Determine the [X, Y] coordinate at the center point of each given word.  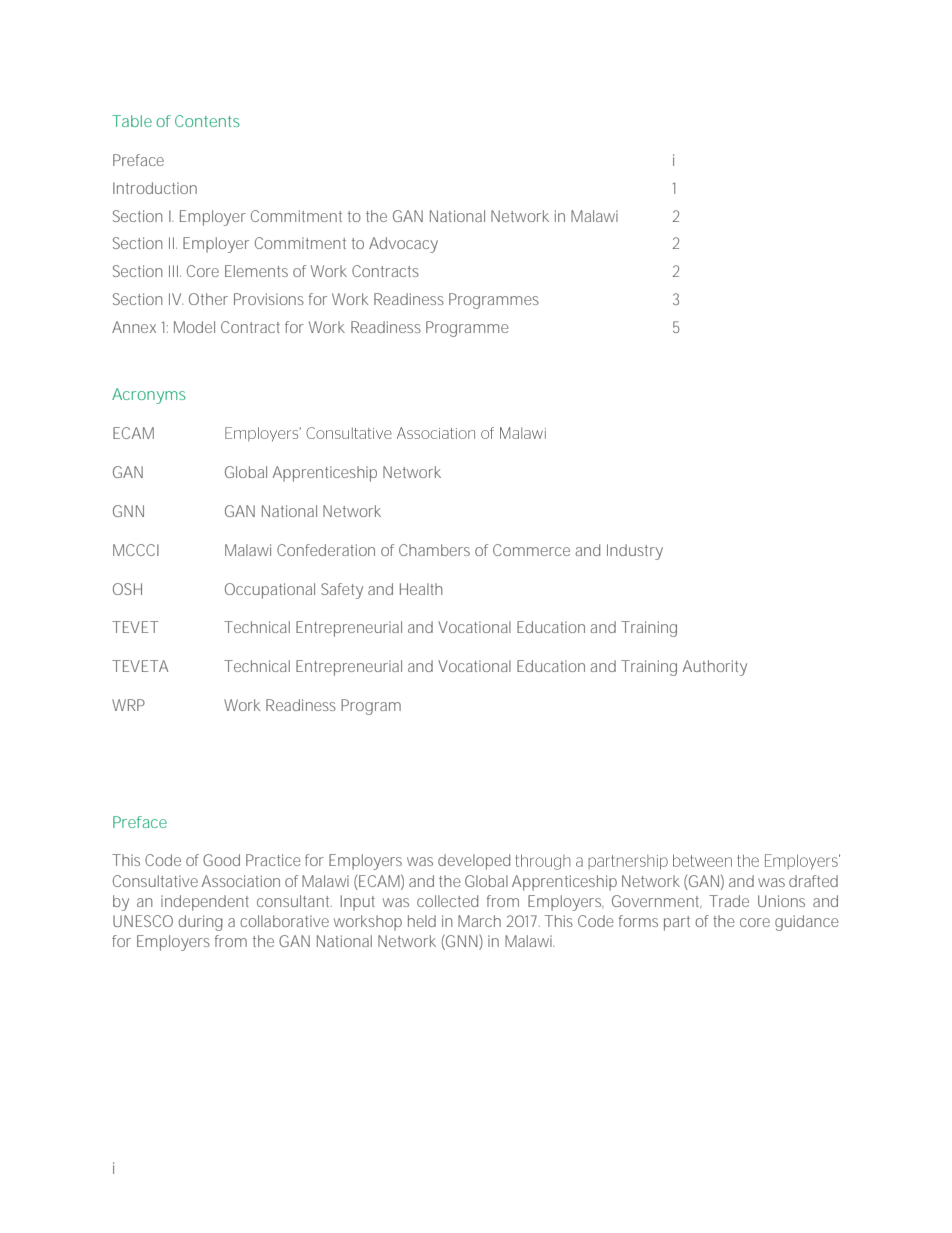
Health [421, 589]
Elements [256, 271]
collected [447, 901]
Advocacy [403, 245]
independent [205, 903]
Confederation [326, 550]
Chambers [434, 550]
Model [194, 327]
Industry [635, 552]
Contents [207, 121]
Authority [715, 668]
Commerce [531, 550]
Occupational [270, 591]
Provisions [269, 299]
